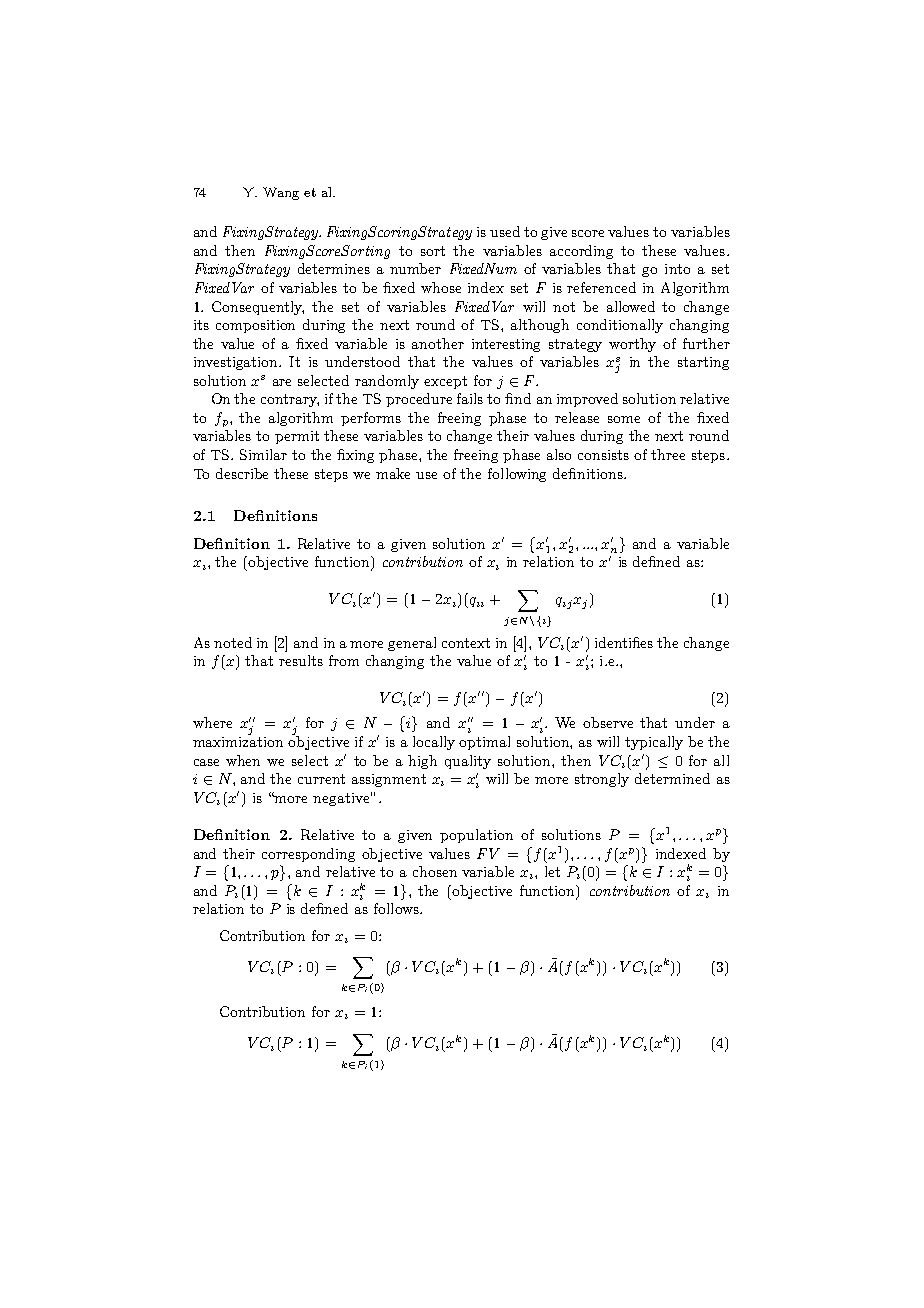 The width and height of the page is (924, 1308). Describe the element at coordinates (668, 454) in the page. I see `three` at that location.
